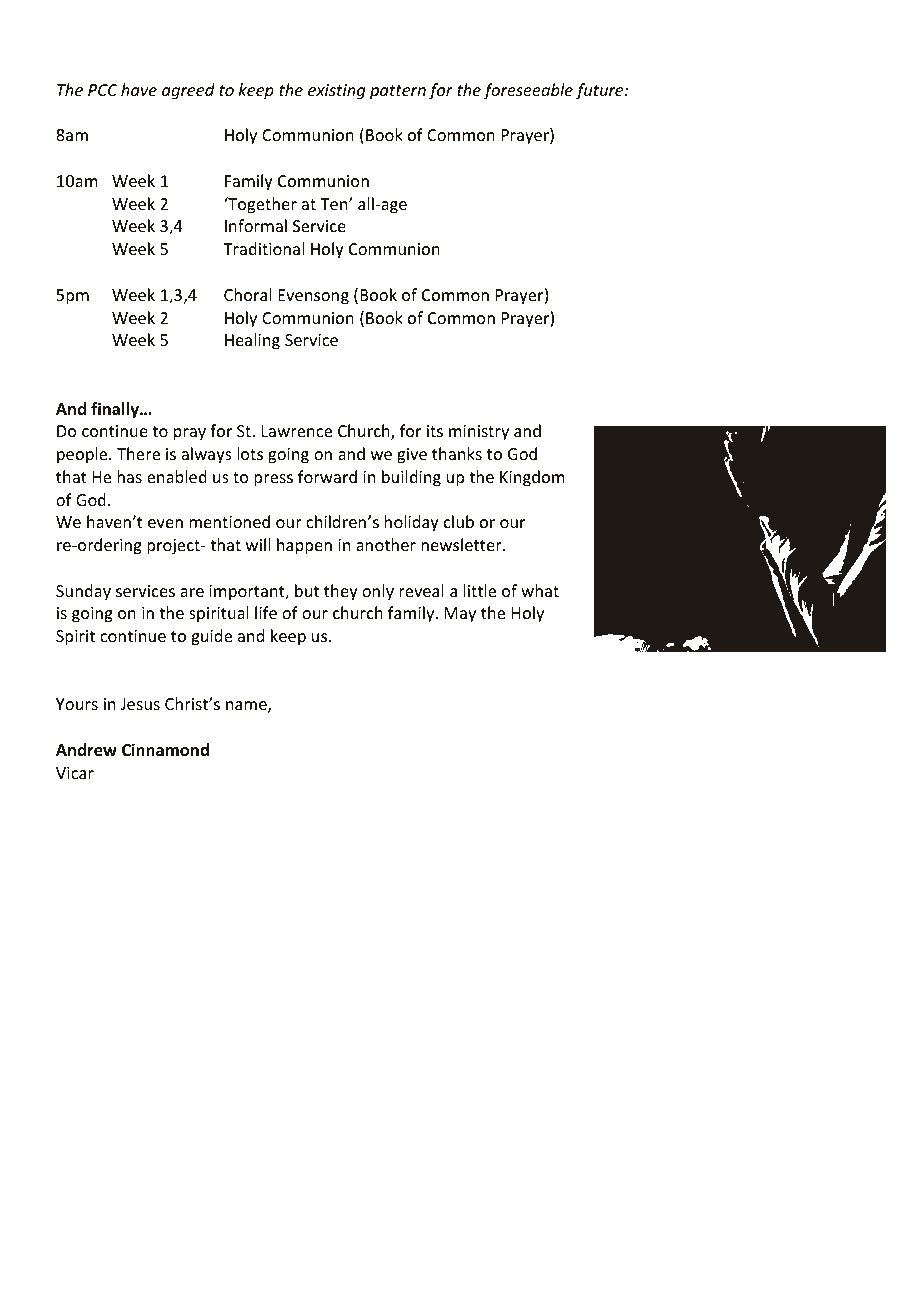 This screenshot has height=1308, width=924. Describe the element at coordinates (263, 248) in the screenshot. I see `Traditional` at that location.
